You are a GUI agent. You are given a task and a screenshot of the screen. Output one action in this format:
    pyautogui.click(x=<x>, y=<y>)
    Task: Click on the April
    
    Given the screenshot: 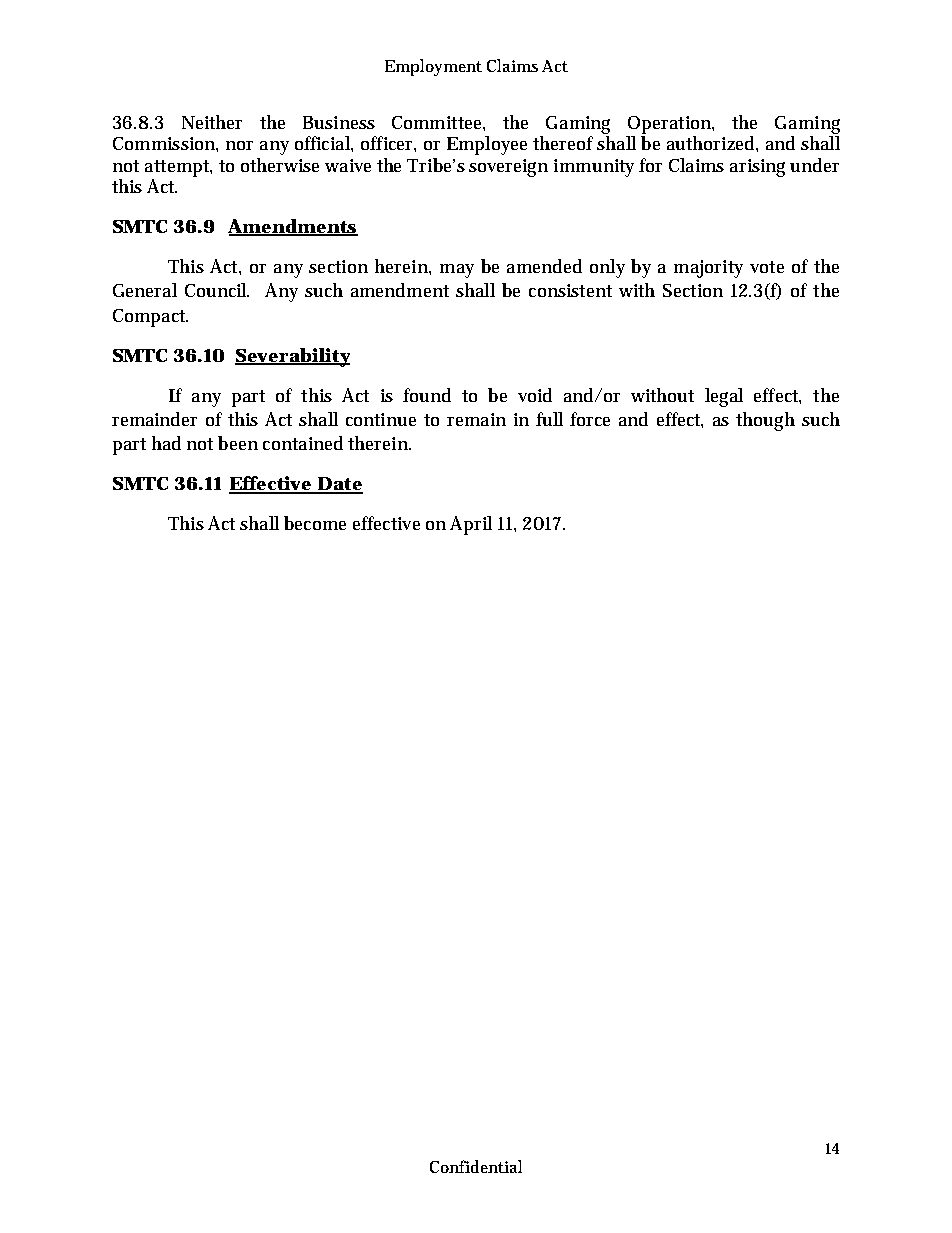 What is the action you would take?
    pyautogui.click(x=471, y=525)
